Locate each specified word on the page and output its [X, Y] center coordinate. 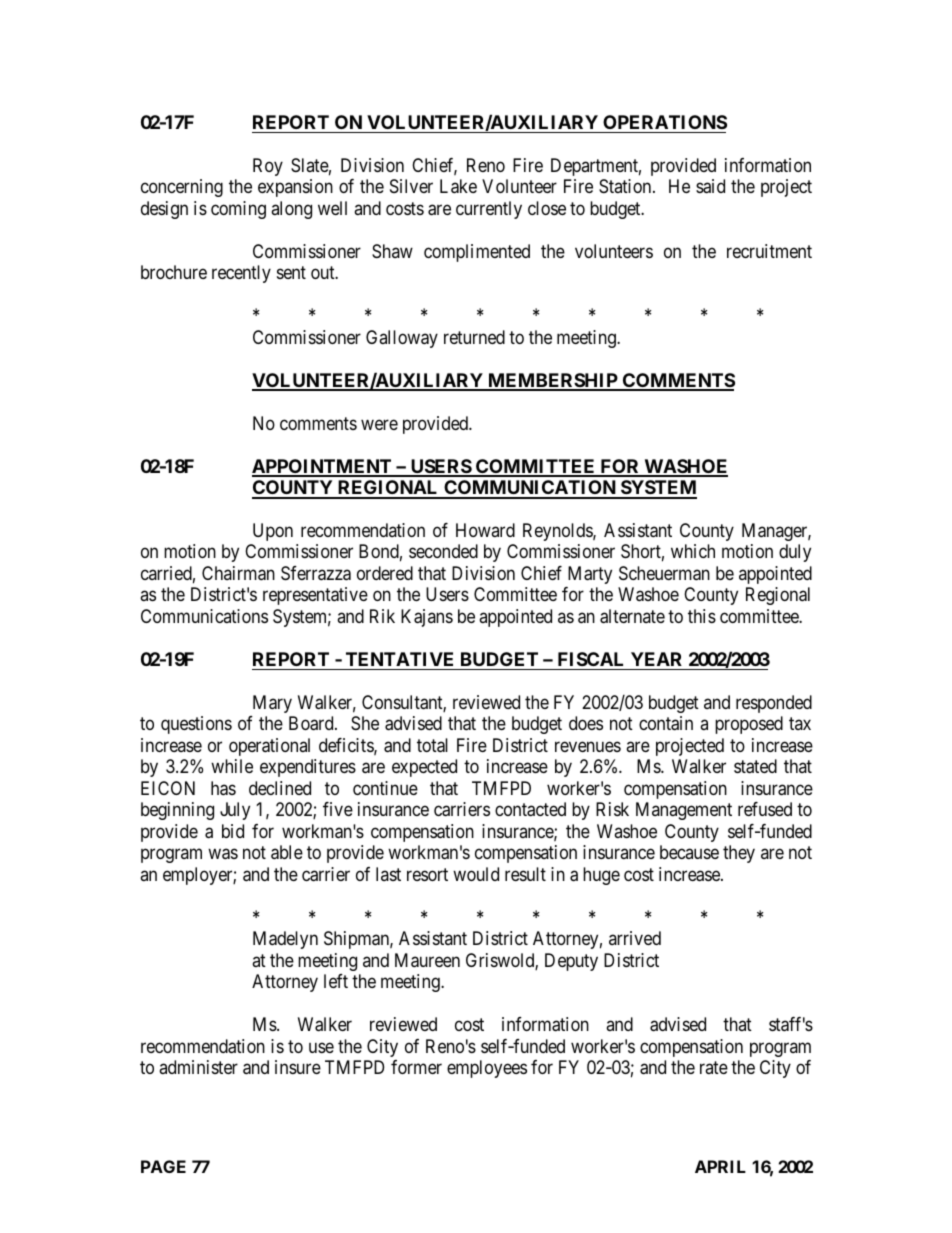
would [476, 874]
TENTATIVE [399, 659]
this [702, 616]
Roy [268, 167]
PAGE [163, 1166]
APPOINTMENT [323, 467]
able [287, 852]
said [710, 186]
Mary [272, 704]
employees [487, 1069]
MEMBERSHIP [553, 381]
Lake [458, 186]
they [739, 854]
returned [474, 337]
